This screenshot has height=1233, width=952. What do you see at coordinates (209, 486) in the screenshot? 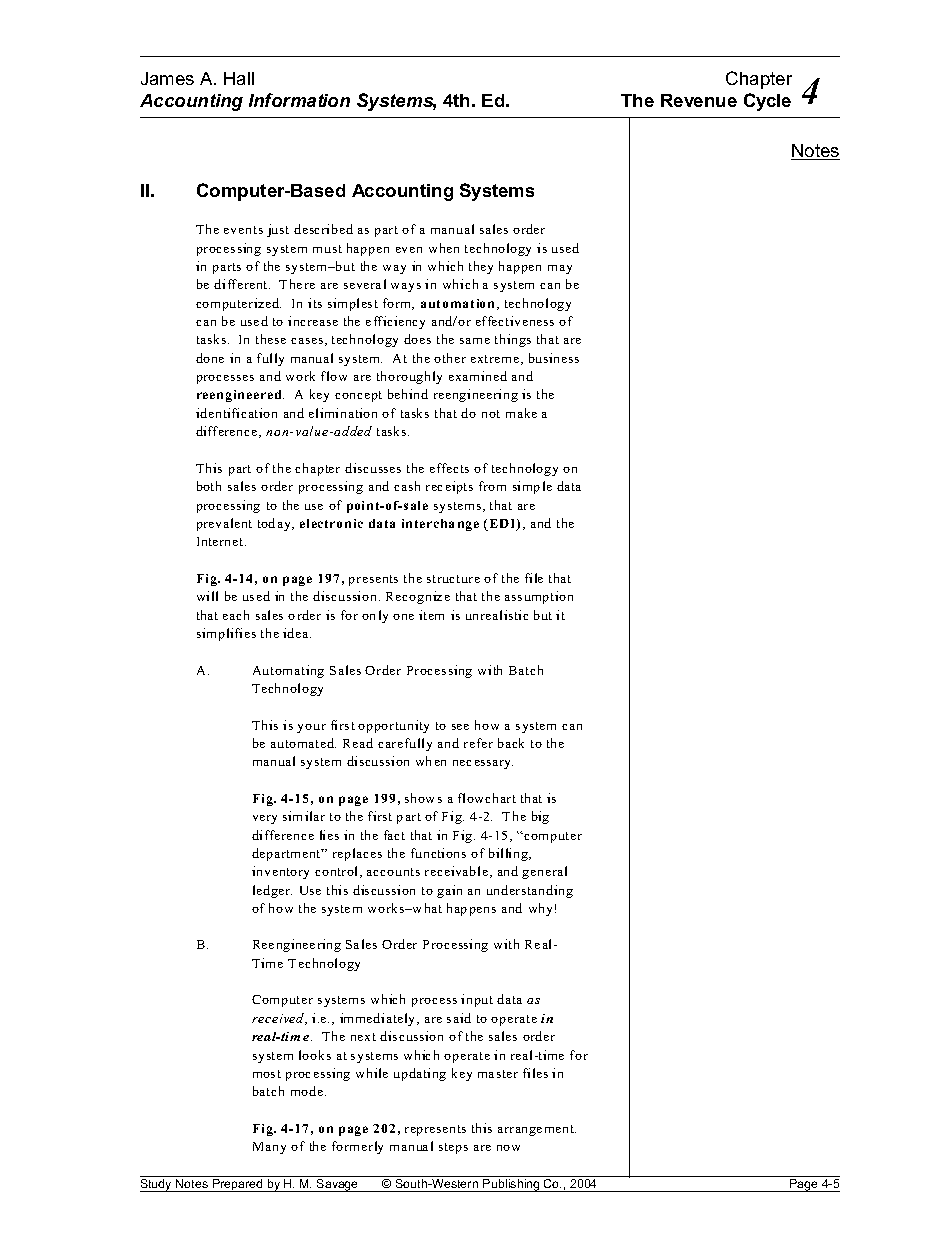
I see `both` at bounding box center [209, 486].
